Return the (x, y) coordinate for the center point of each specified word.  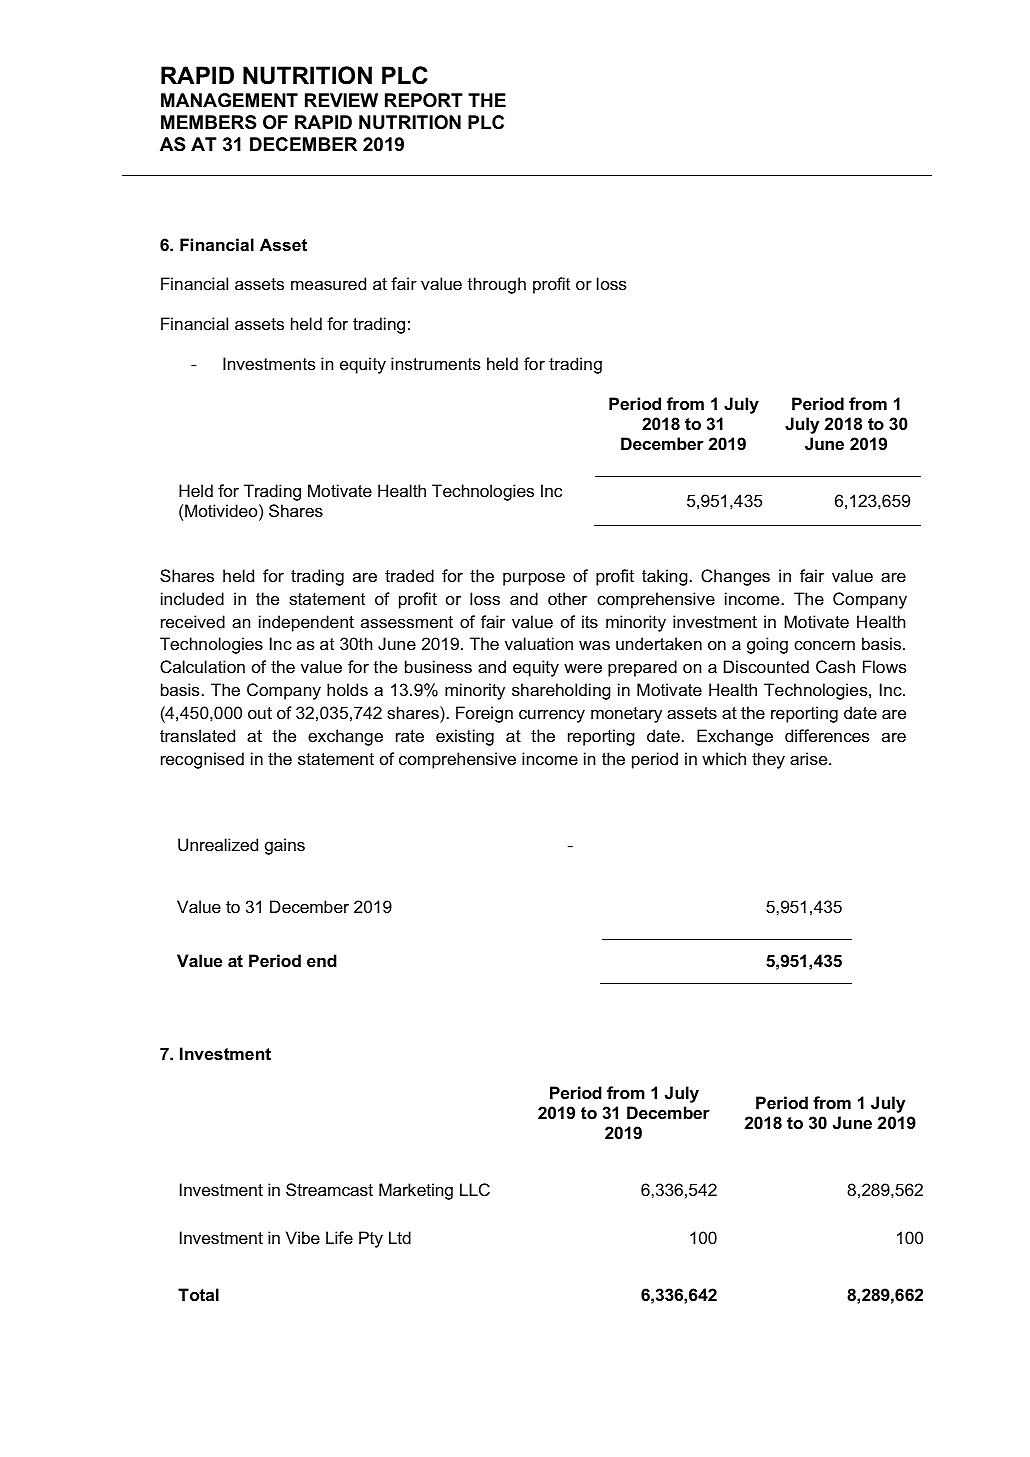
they (768, 760)
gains (285, 846)
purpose (534, 579)
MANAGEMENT (229, 100)
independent (306, 623)
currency (552, 716)
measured (328, 283)
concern (824, 645)
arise (810, 758)
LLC (475, 1189)
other (567, 598)
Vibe (303, 1237)
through (496, 285)
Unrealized (218, 844)
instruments (436, 363)
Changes (735, 577)
